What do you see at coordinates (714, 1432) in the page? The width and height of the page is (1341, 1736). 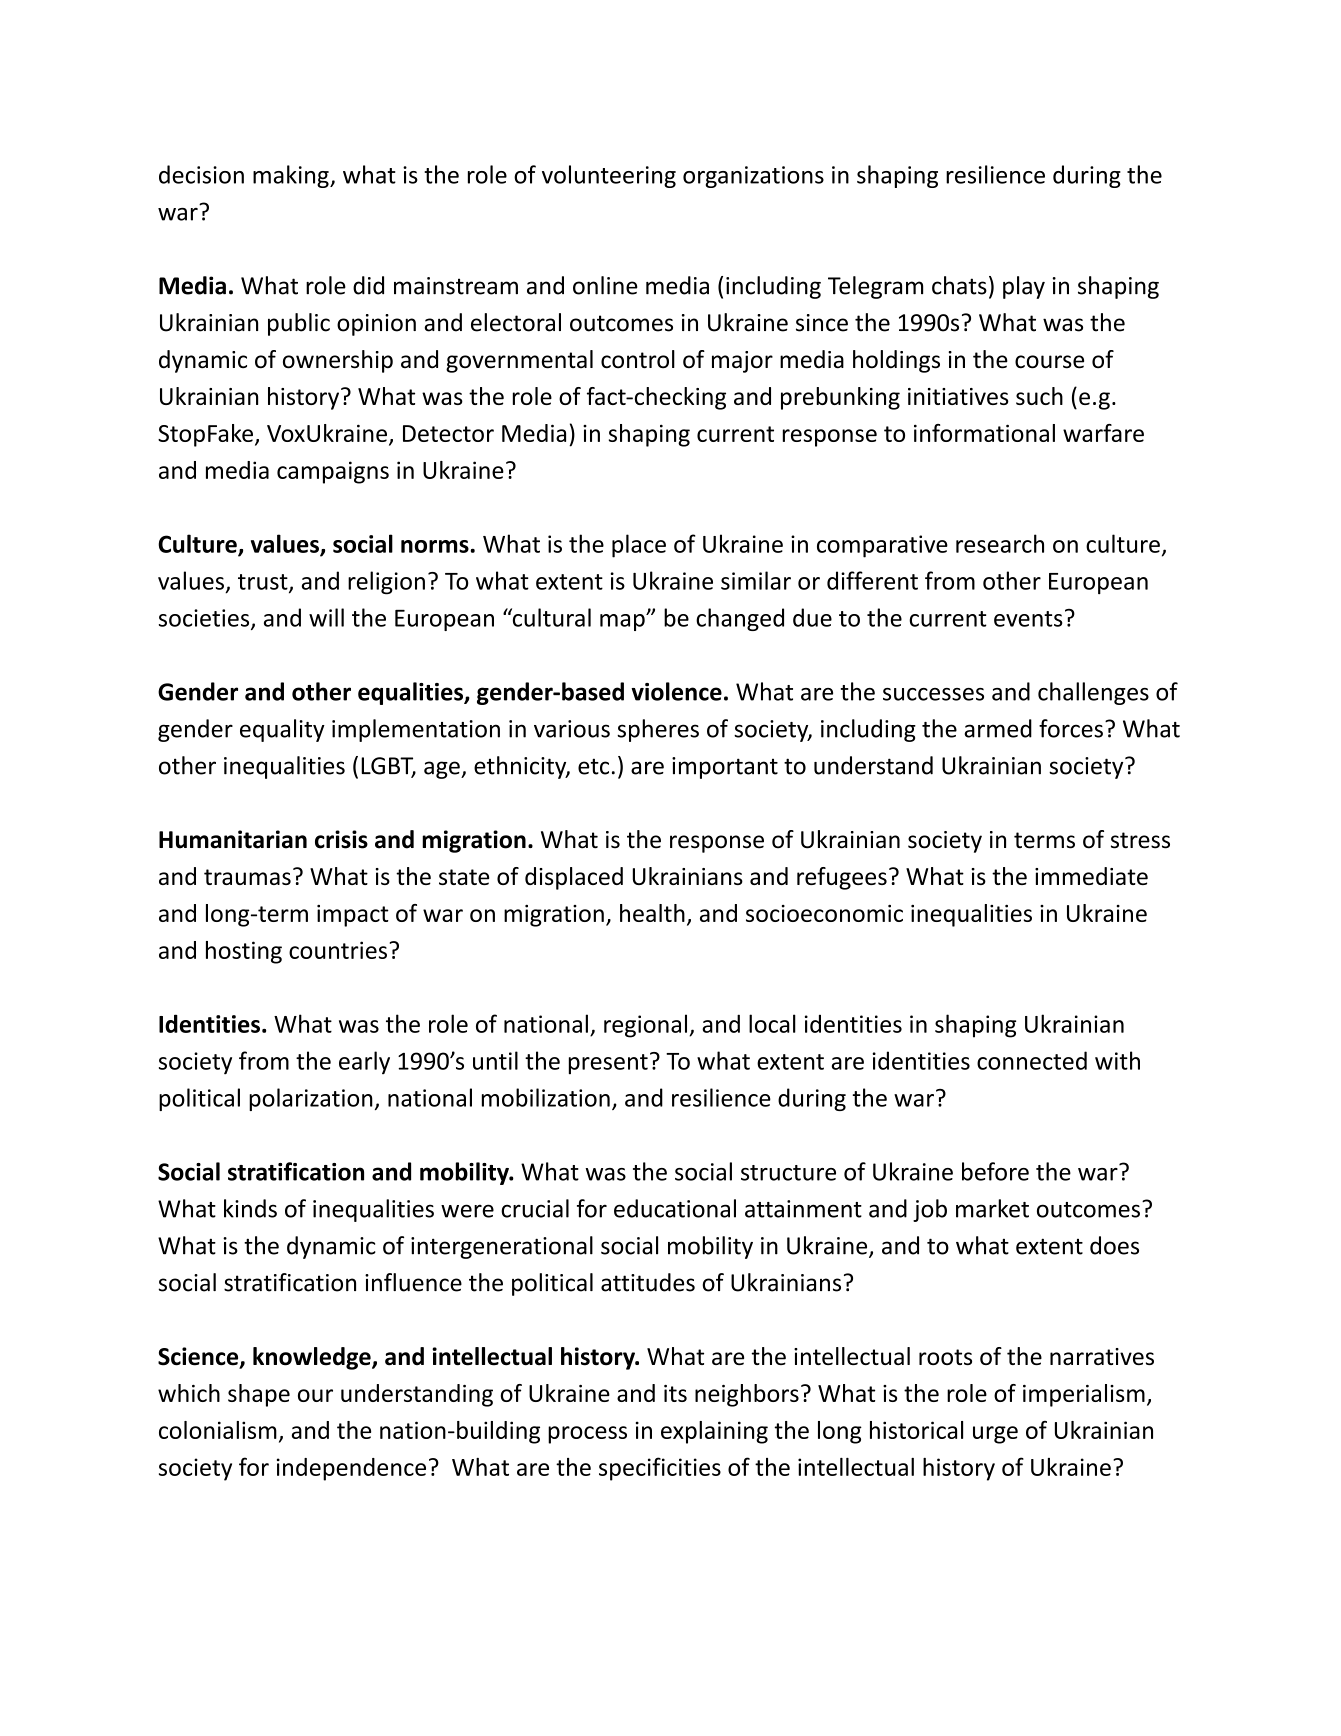 I see `explaining` at bounding box center [714, 1432].
